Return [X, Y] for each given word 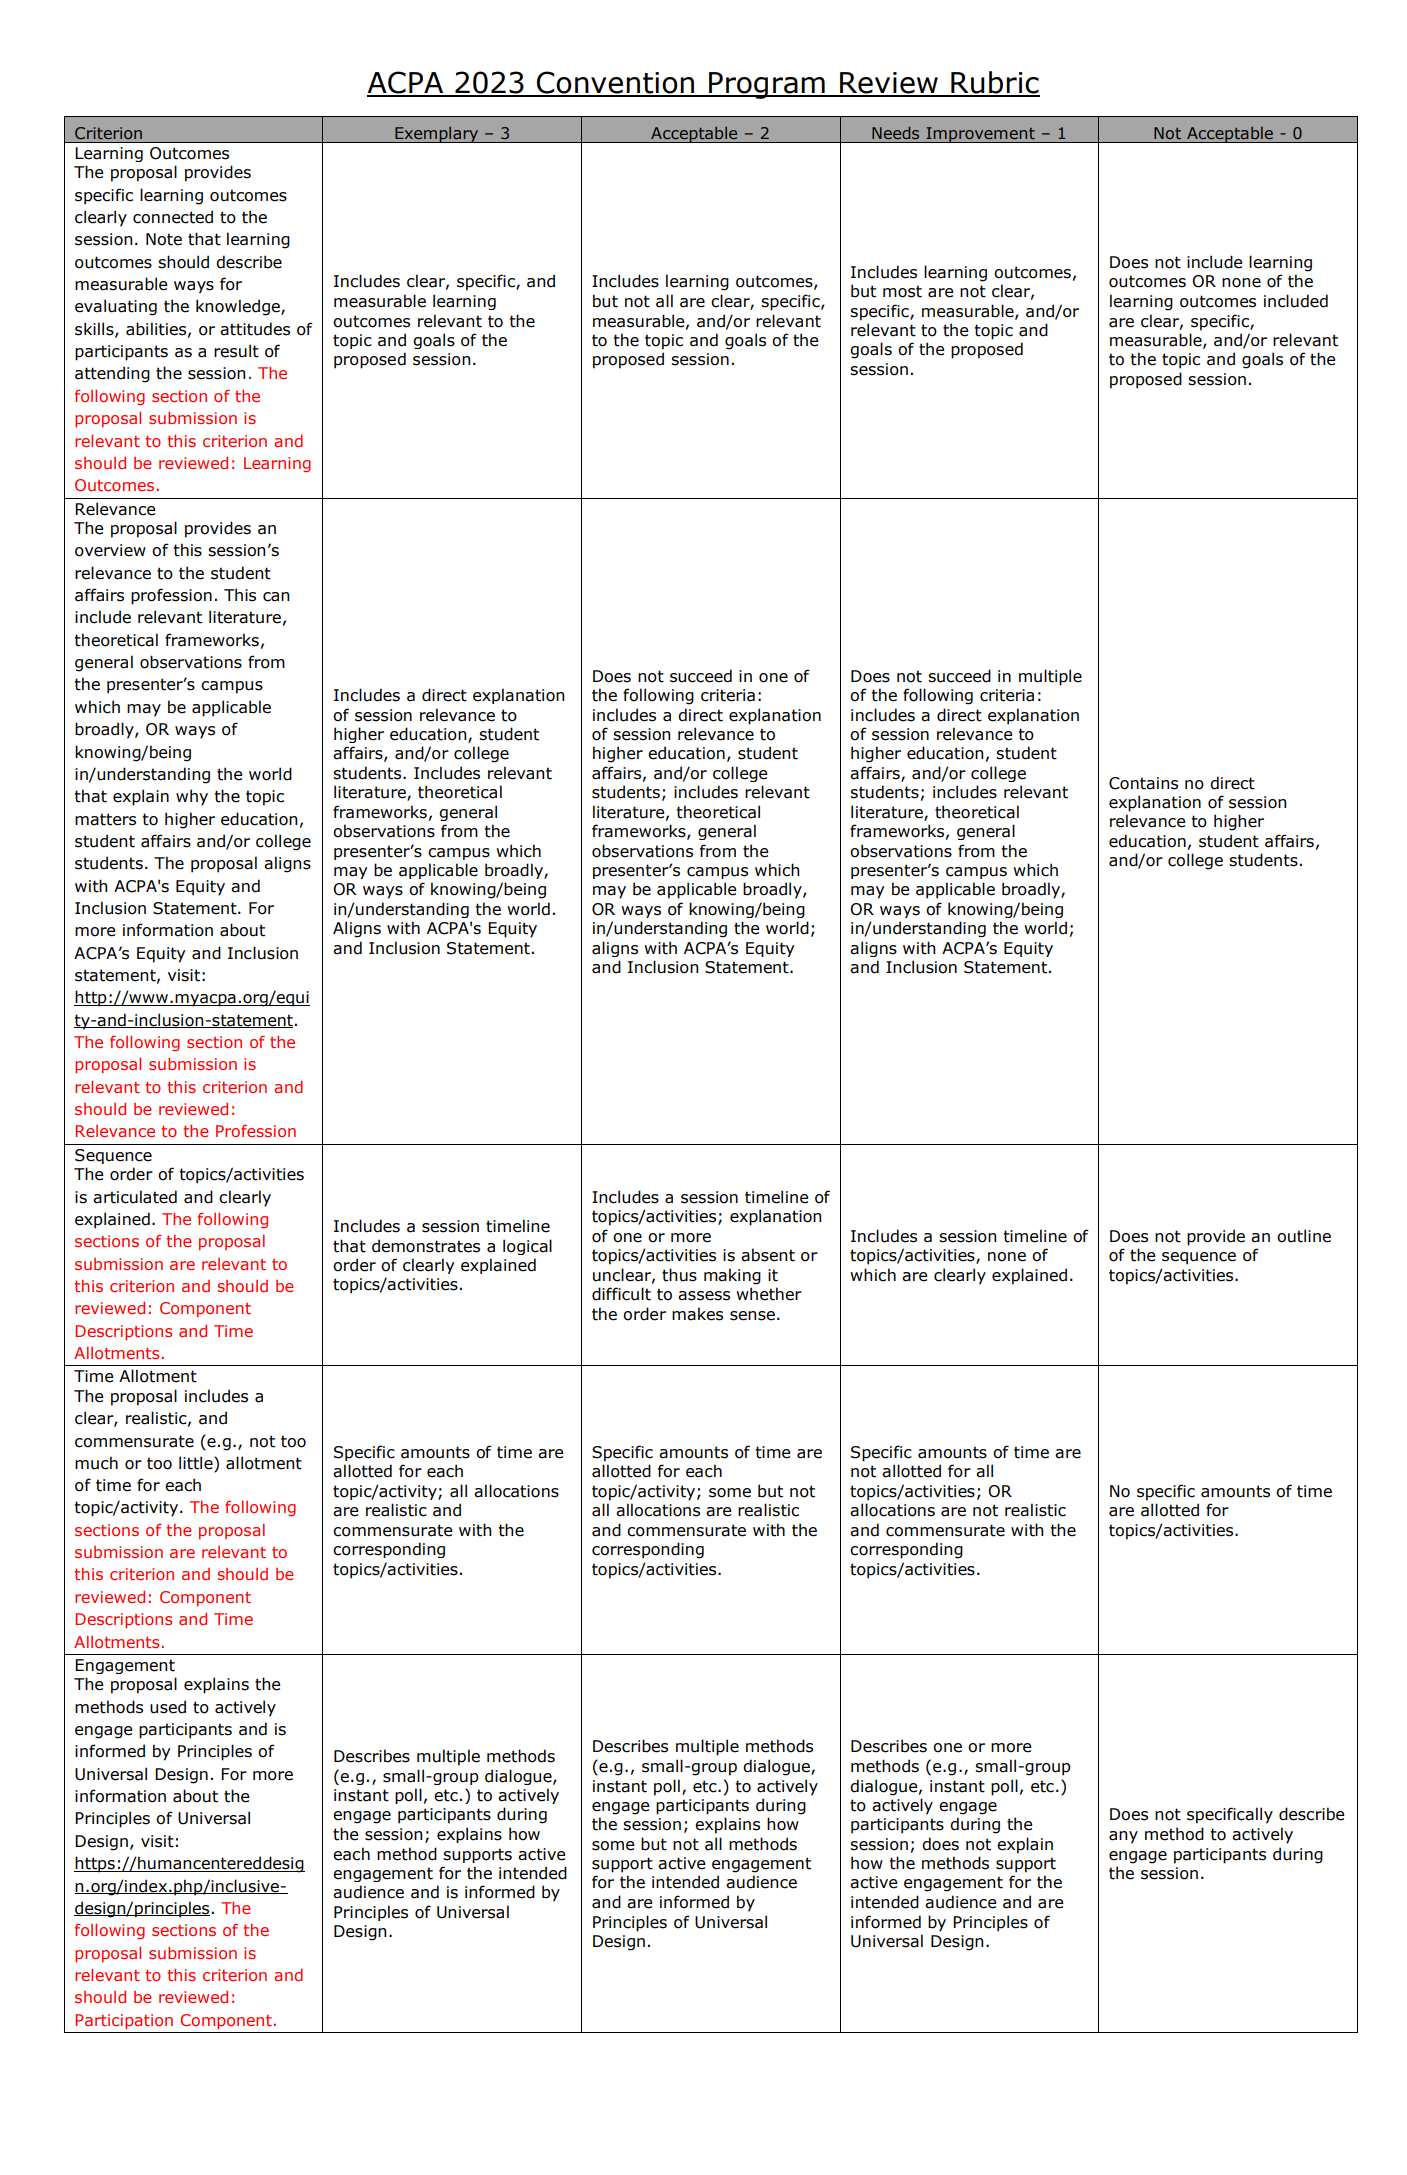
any [1123, 1837]
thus [679, 1275]
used [168, 1707]
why [192, 797]
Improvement [980, 135]
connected [173, 217]
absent [768, 1255]
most [902, 291]
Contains [1143, 783]
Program [767, 85]
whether [769, 1294]
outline [1304, 1236]
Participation [124, 2021]
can [276, 597]
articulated [135, 1197]
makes [697, 1314]
